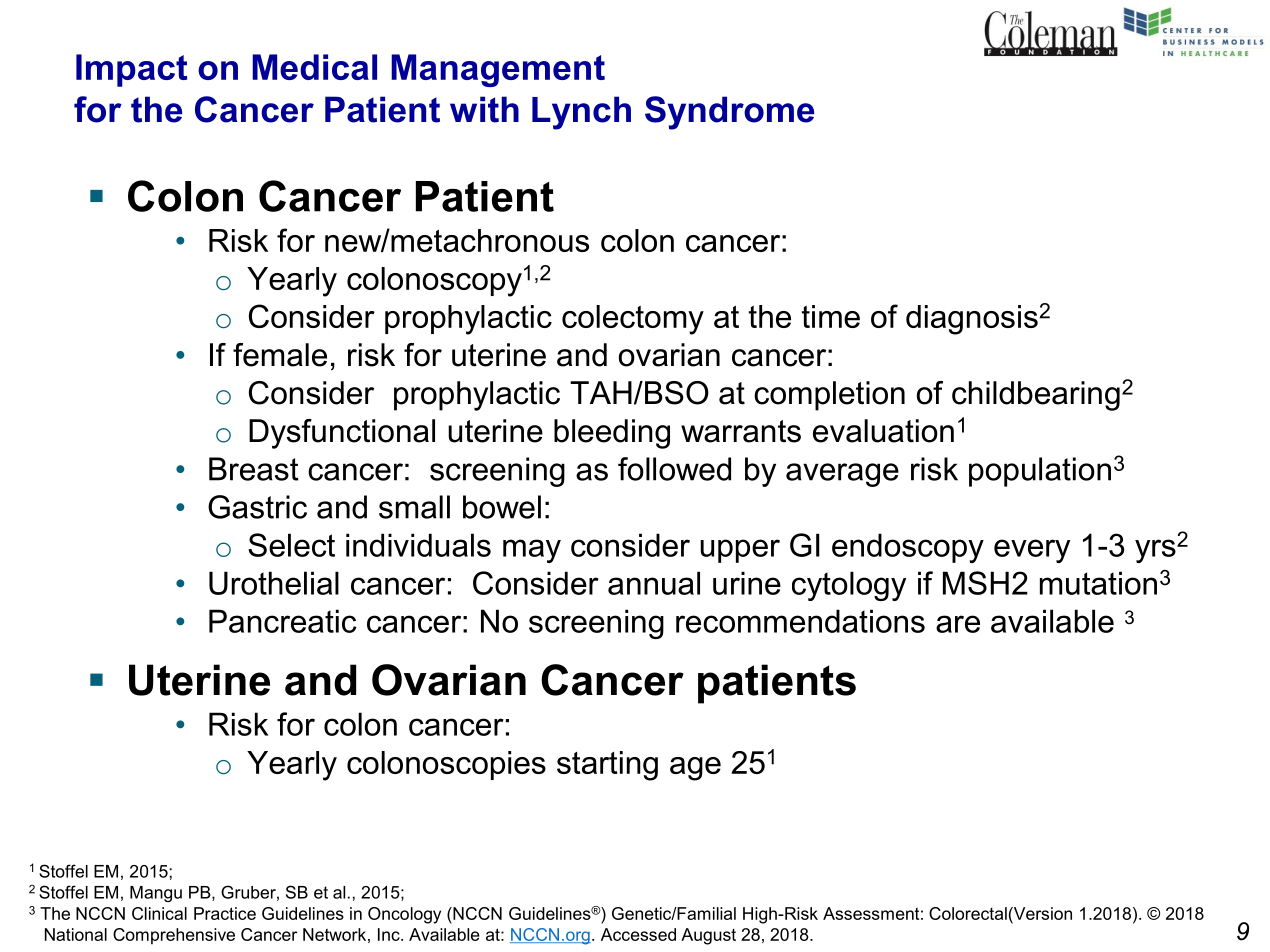  What do you see at coordinates (502, 507) in the screenshot?
I see `bowel` at bounding box center [502, 507].
